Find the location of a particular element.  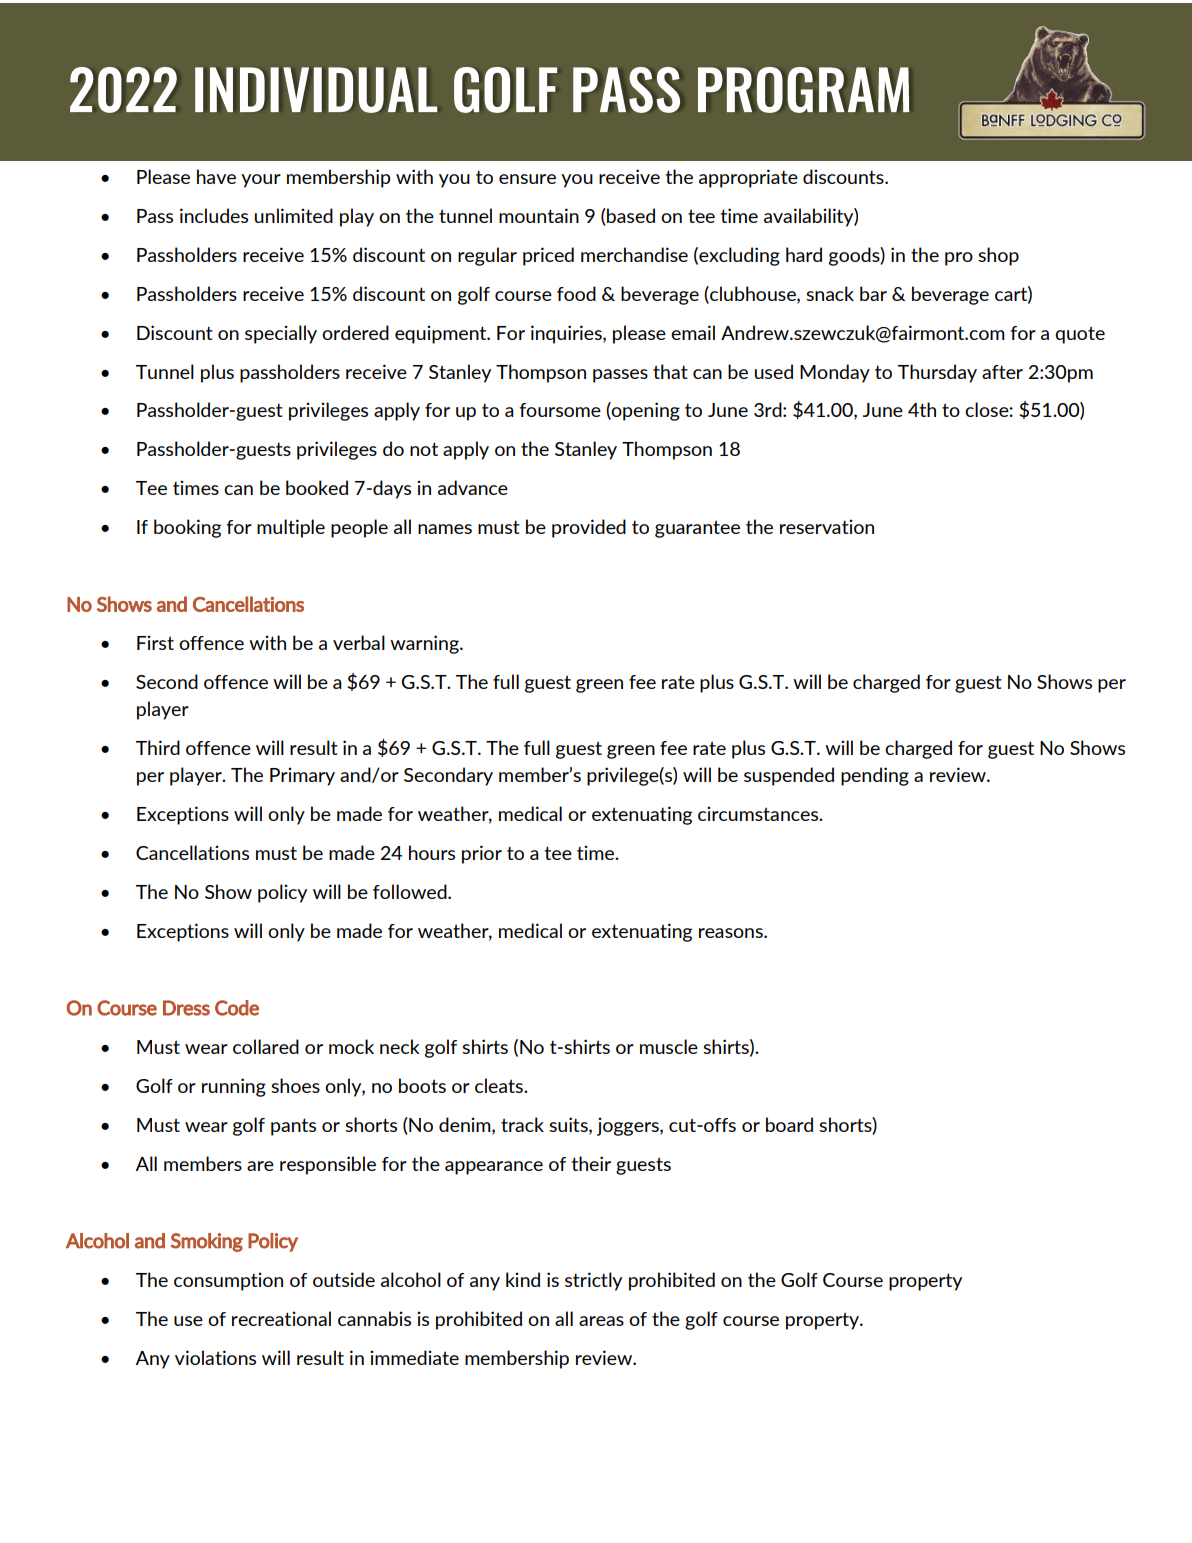

provided is located at coordinates (589, 528).
